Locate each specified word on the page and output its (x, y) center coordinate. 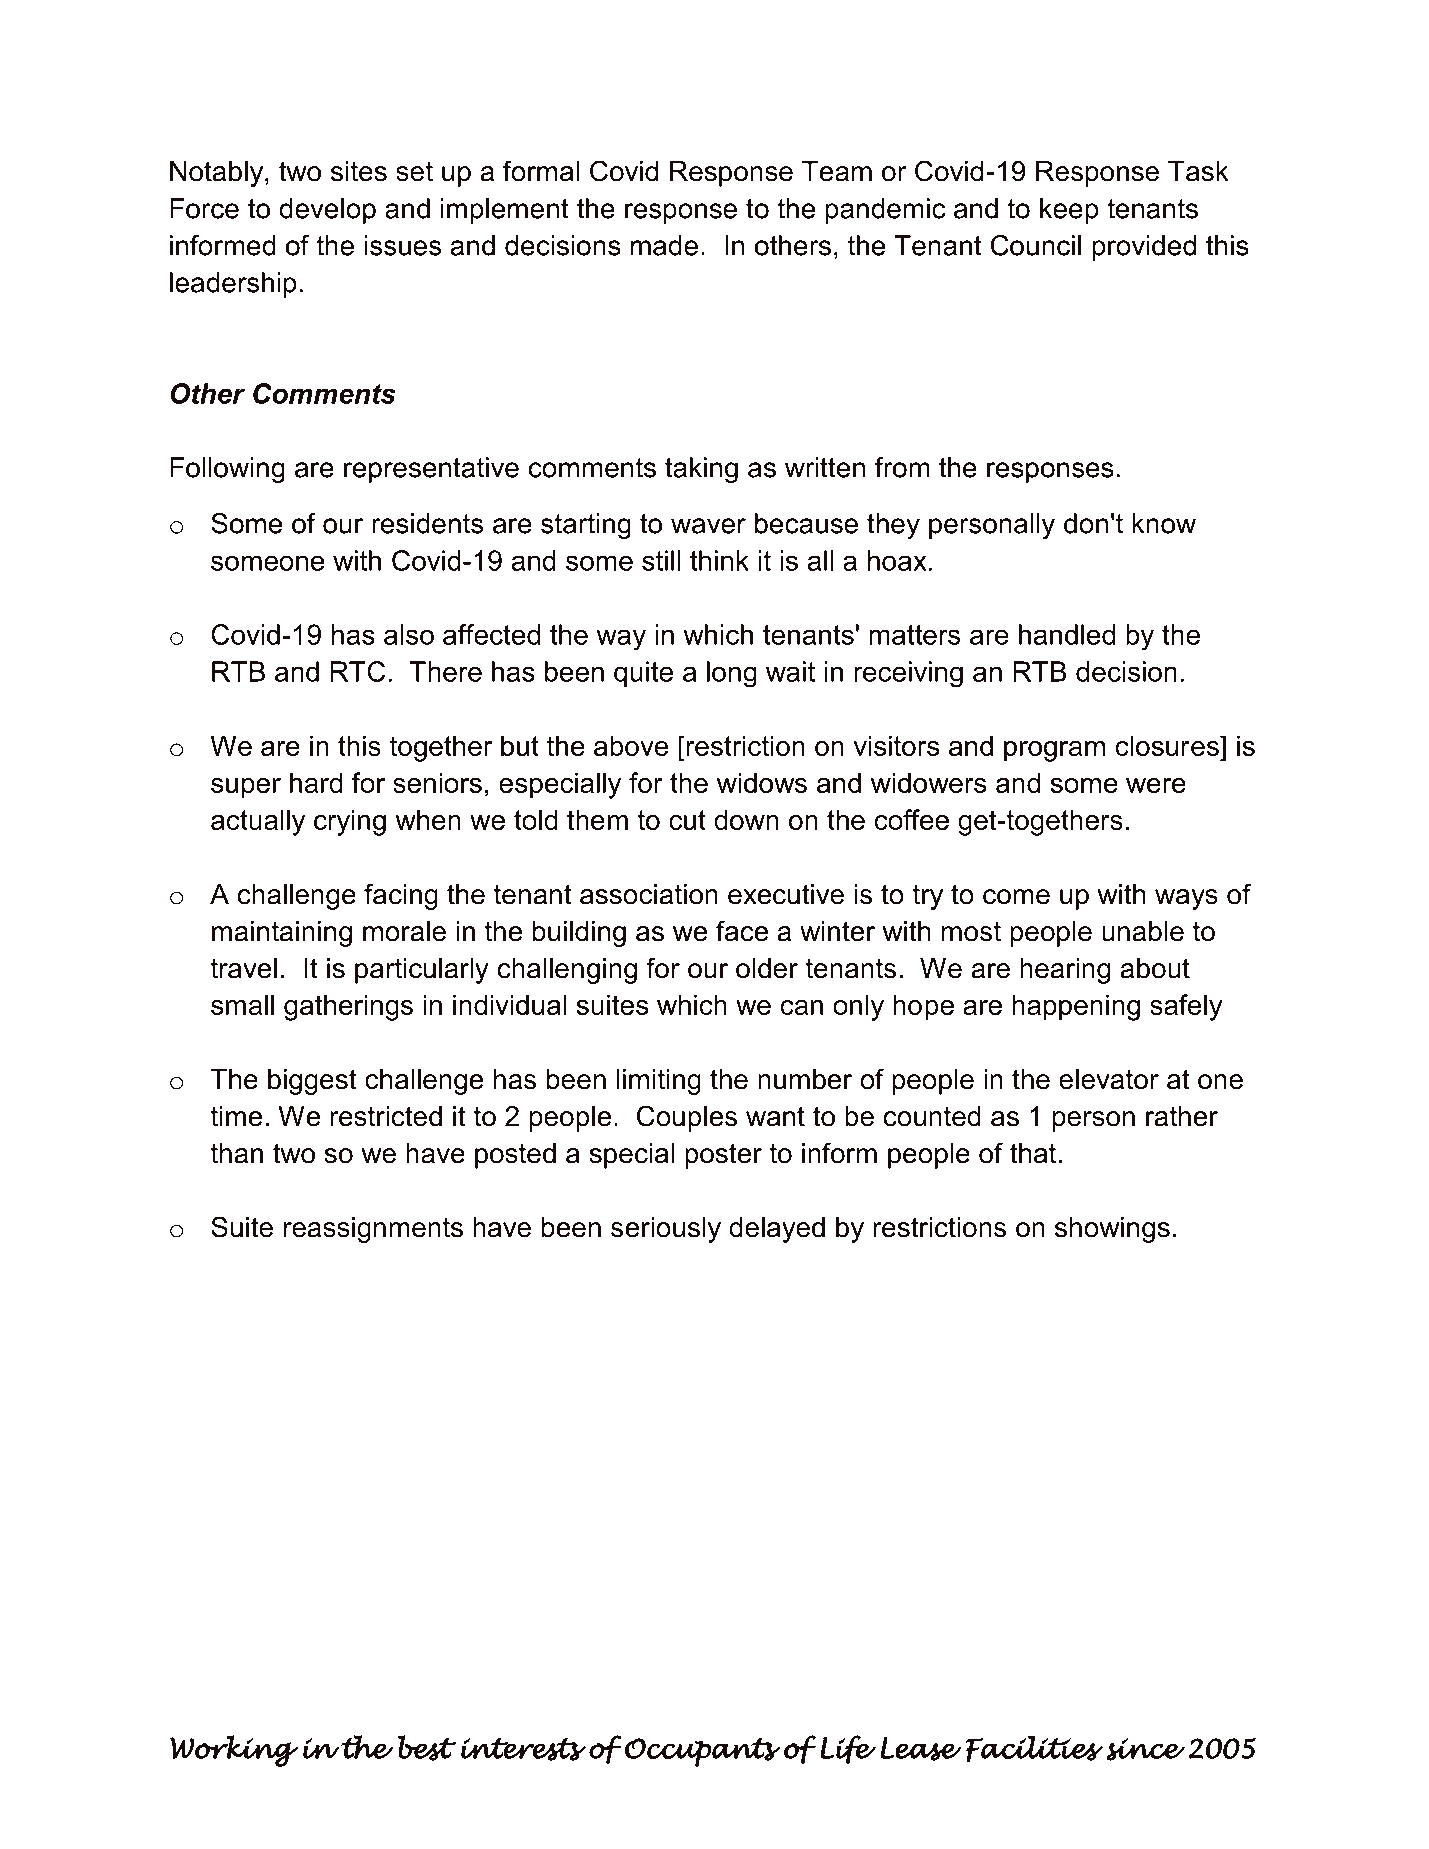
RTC (358, 671)
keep (1069, 211)
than (236, 1153)
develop (327, 211)
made (664, 245)
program (1054, 751)
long (732, 674)
